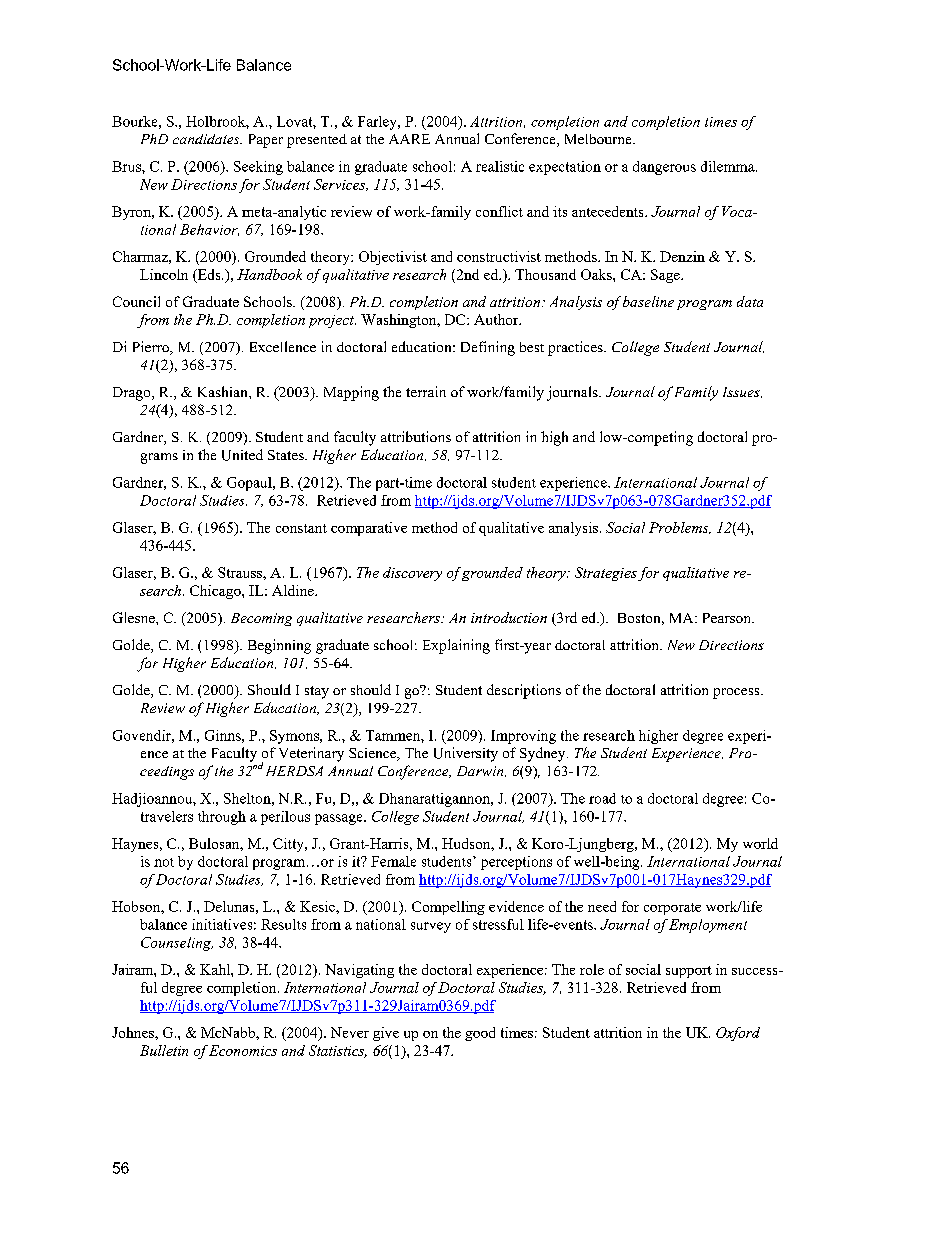  Describe the element at coordinates (664, 168) in the page. I see `dangerous` at that location.
